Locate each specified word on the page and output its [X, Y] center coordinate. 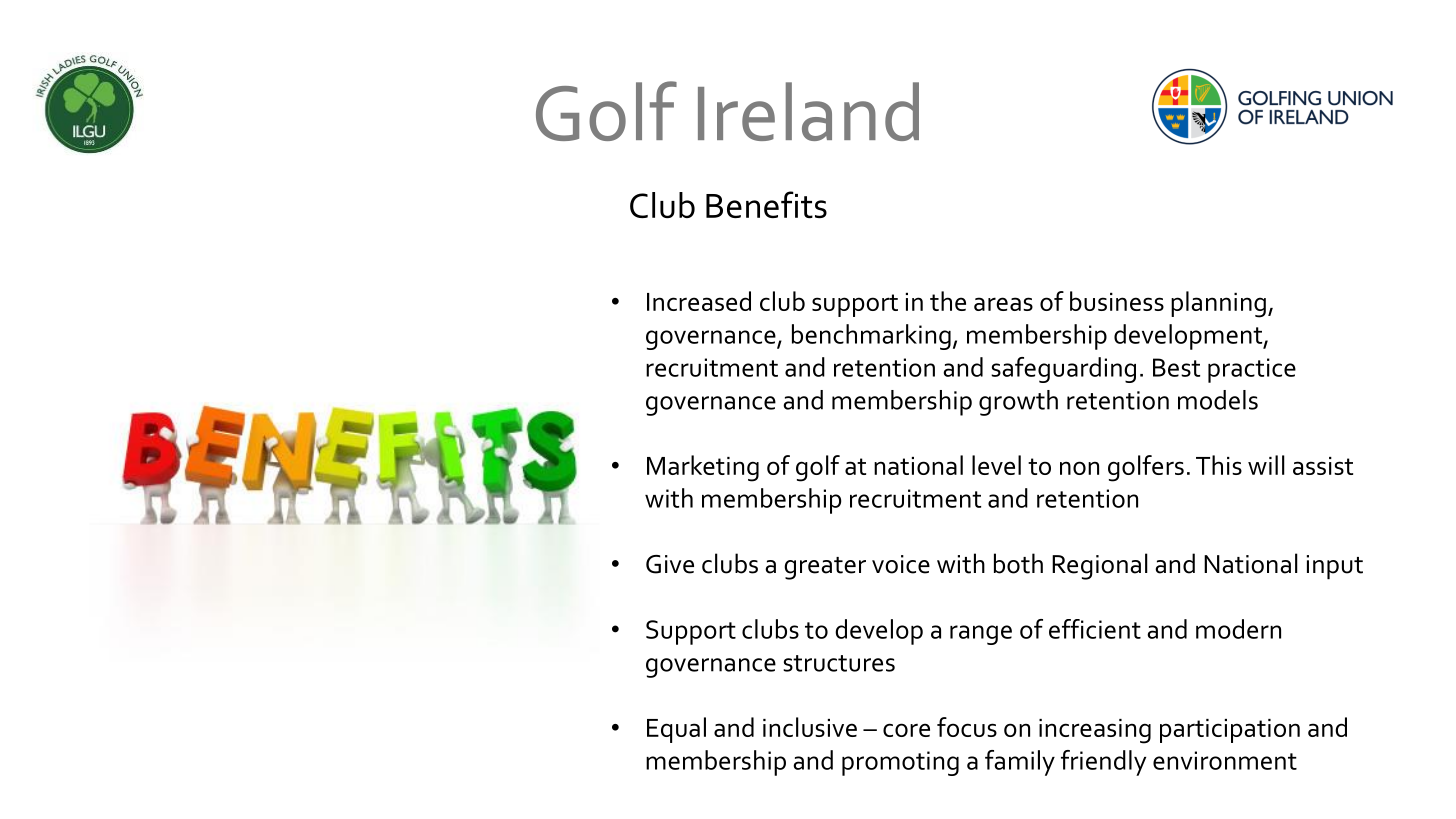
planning [1218, 304]
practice [1252, 370]
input [1335, 567]
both [1018, 563]
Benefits [766, 204]
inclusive [810, 727]
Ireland [808, 111]
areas [1003, 304]
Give [670, 564]
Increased [699, 301]
